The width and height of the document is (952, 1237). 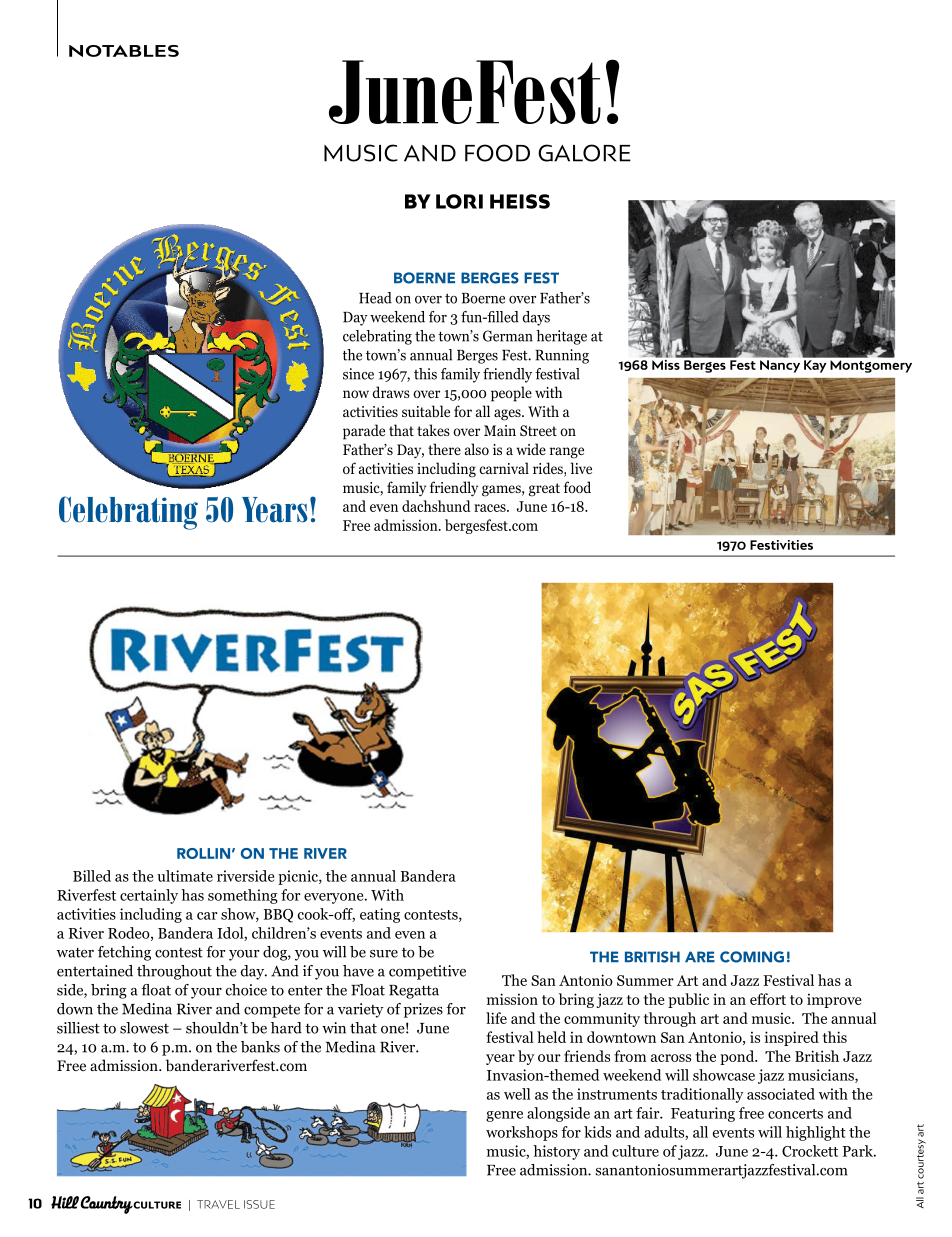 I want to click on live, so click(x=581, y=468).
